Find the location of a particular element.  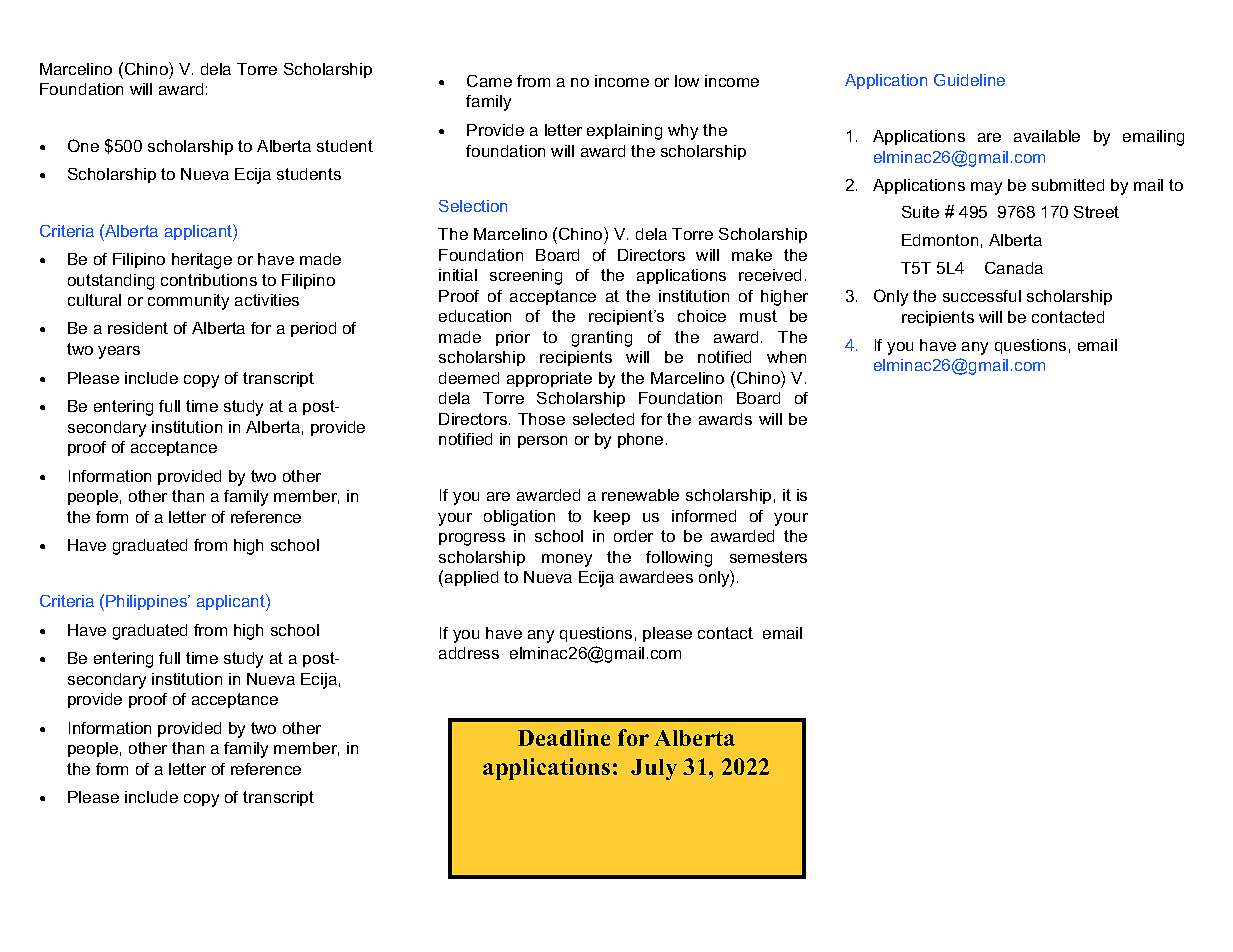

semesters is located at coordinates (768, 557).
